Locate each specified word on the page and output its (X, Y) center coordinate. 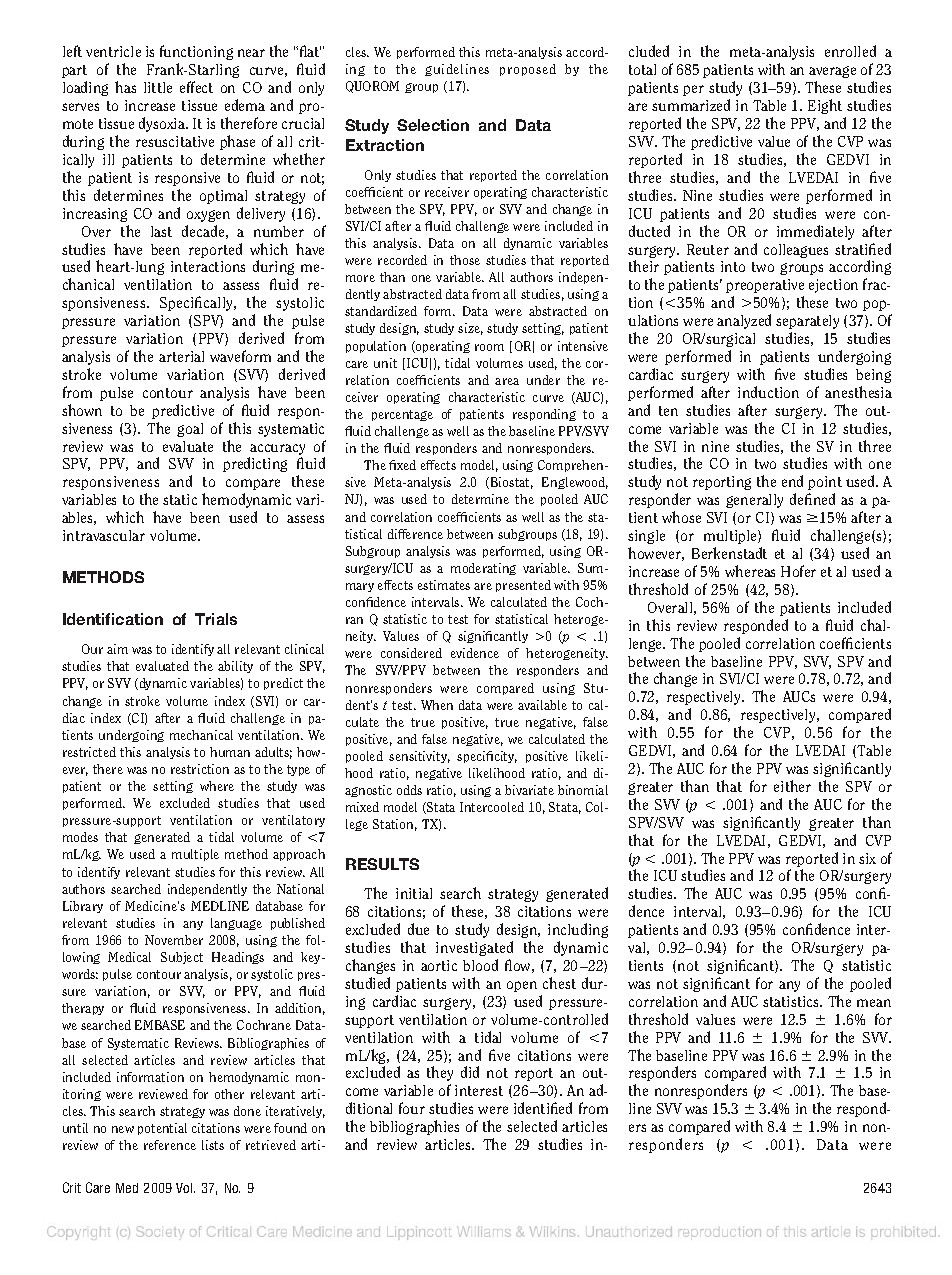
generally (754, 501)
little (158, 87)
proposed (528, 70)
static (180, 499)
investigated (474, 948)
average (832, 72)
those (465, 260)
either (792, 786)
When (437, 705)
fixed (402, 465)
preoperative (765, 286)
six (867, 858)
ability (235, 667)
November (174, 940)
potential (162, 1129)
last (161, 231)
